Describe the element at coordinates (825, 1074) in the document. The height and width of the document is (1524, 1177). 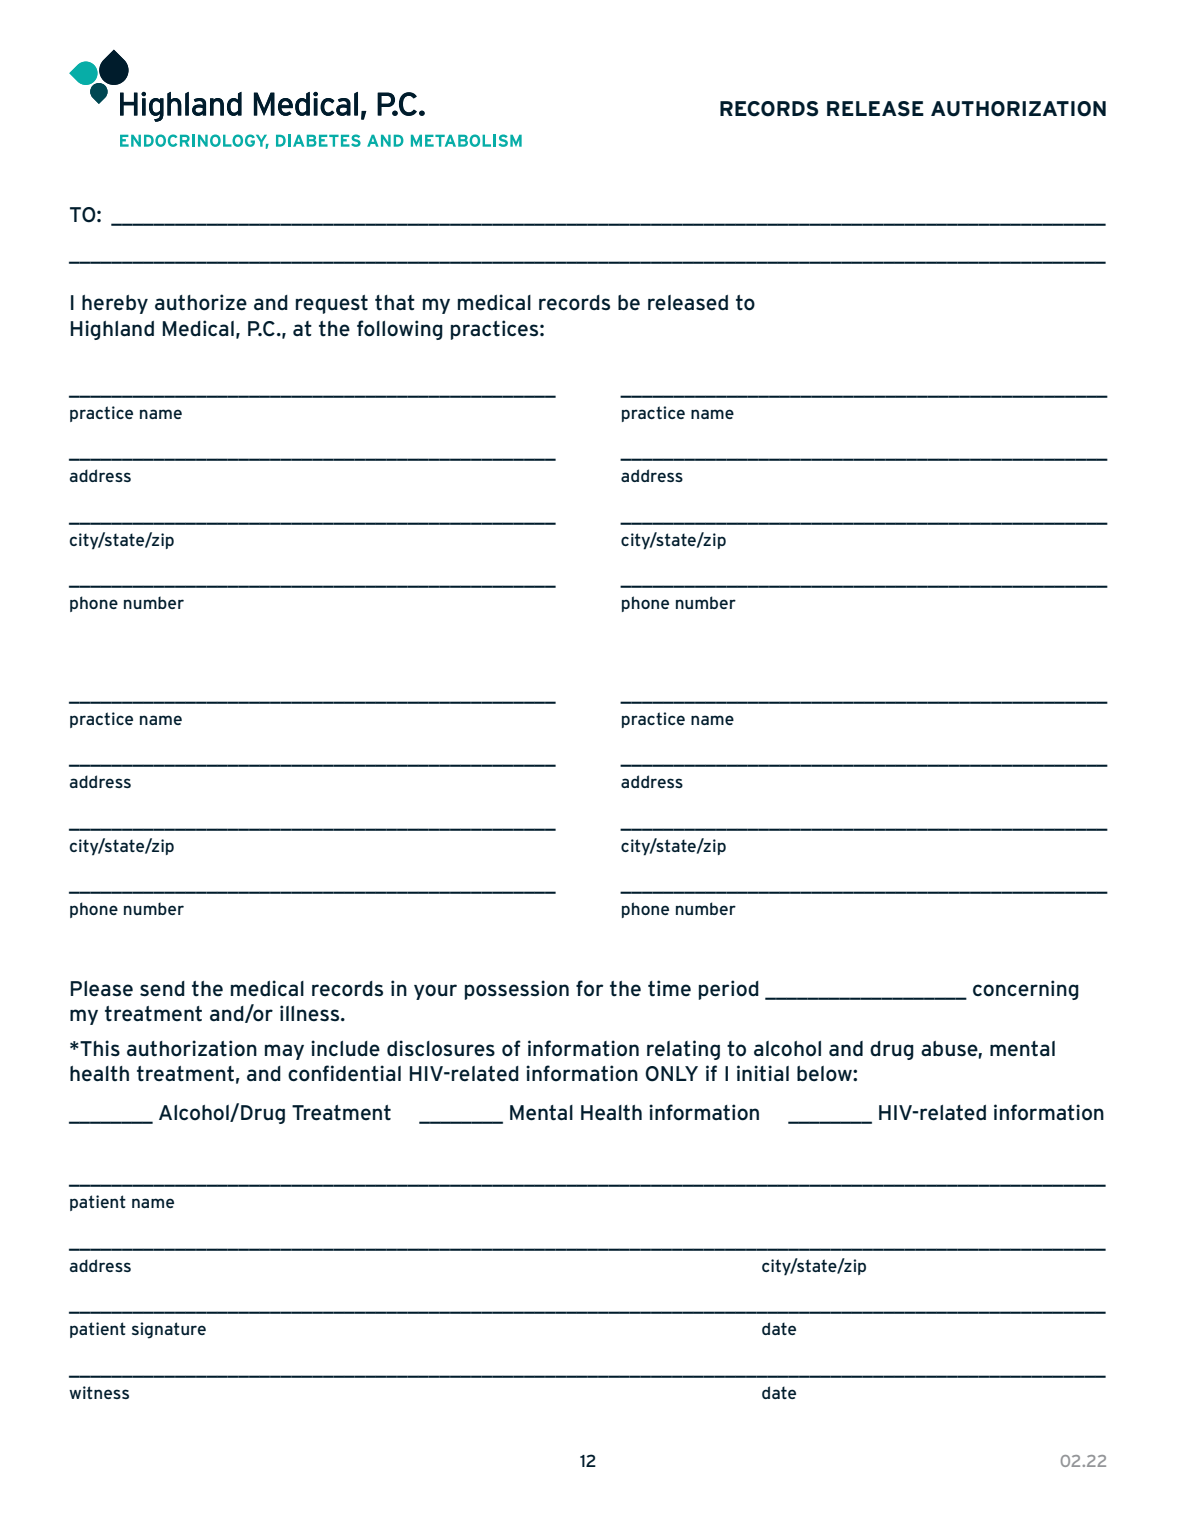
I see `below` at that location.
